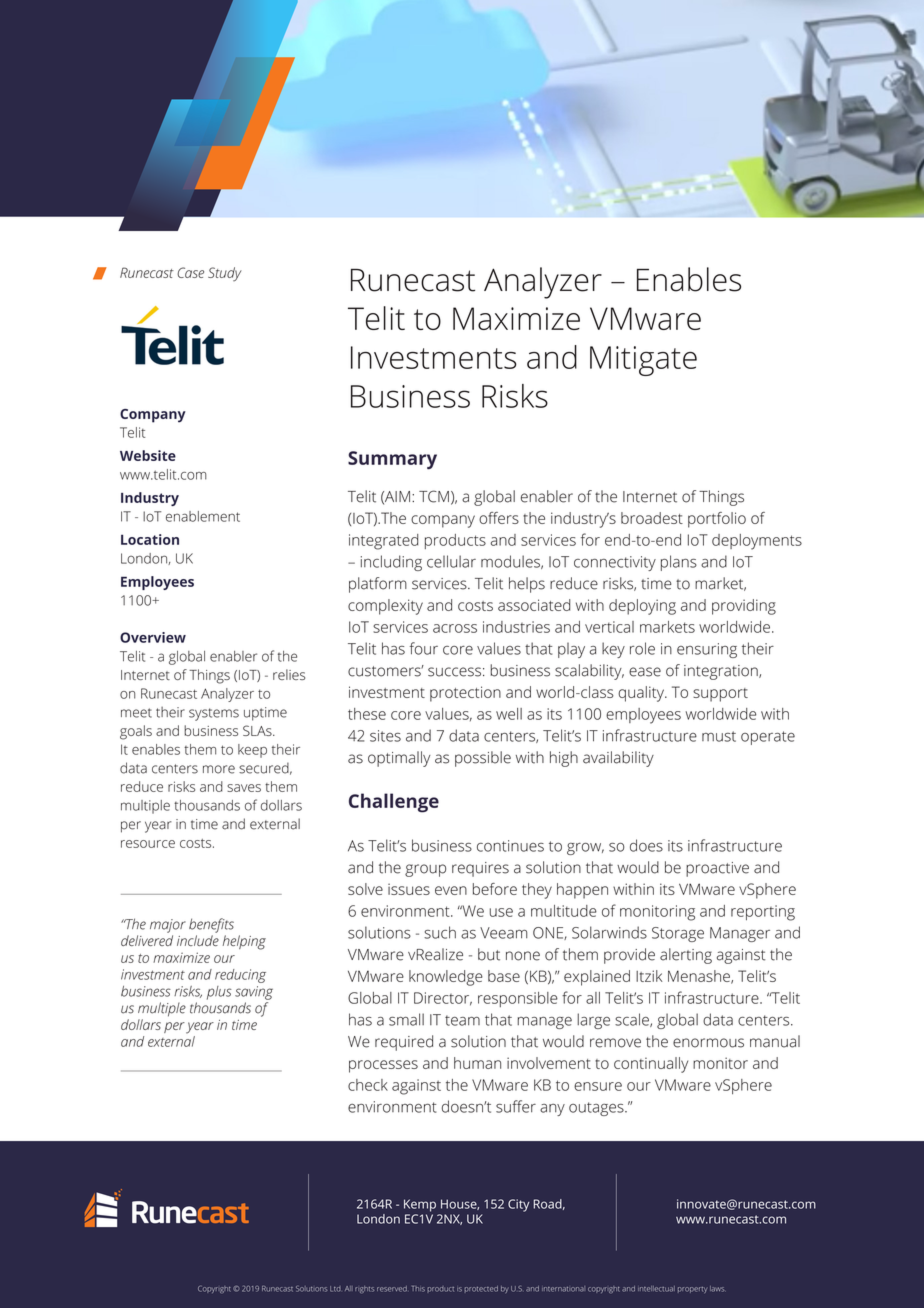 The image size is (924, 1308). I want to click on plus, so click(219, 993).
